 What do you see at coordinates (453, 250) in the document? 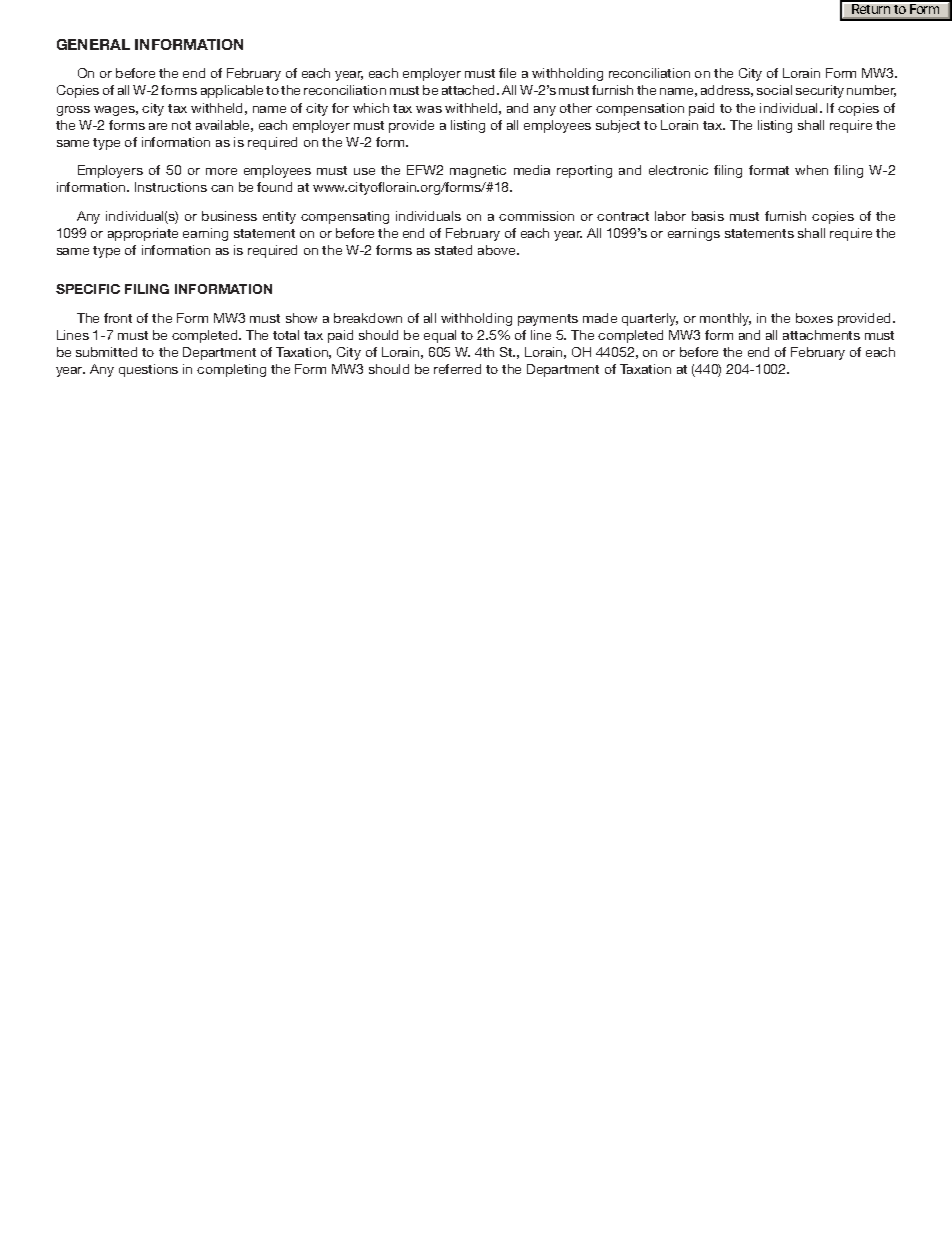
I see `stated` at bounding box center [453, 250].
